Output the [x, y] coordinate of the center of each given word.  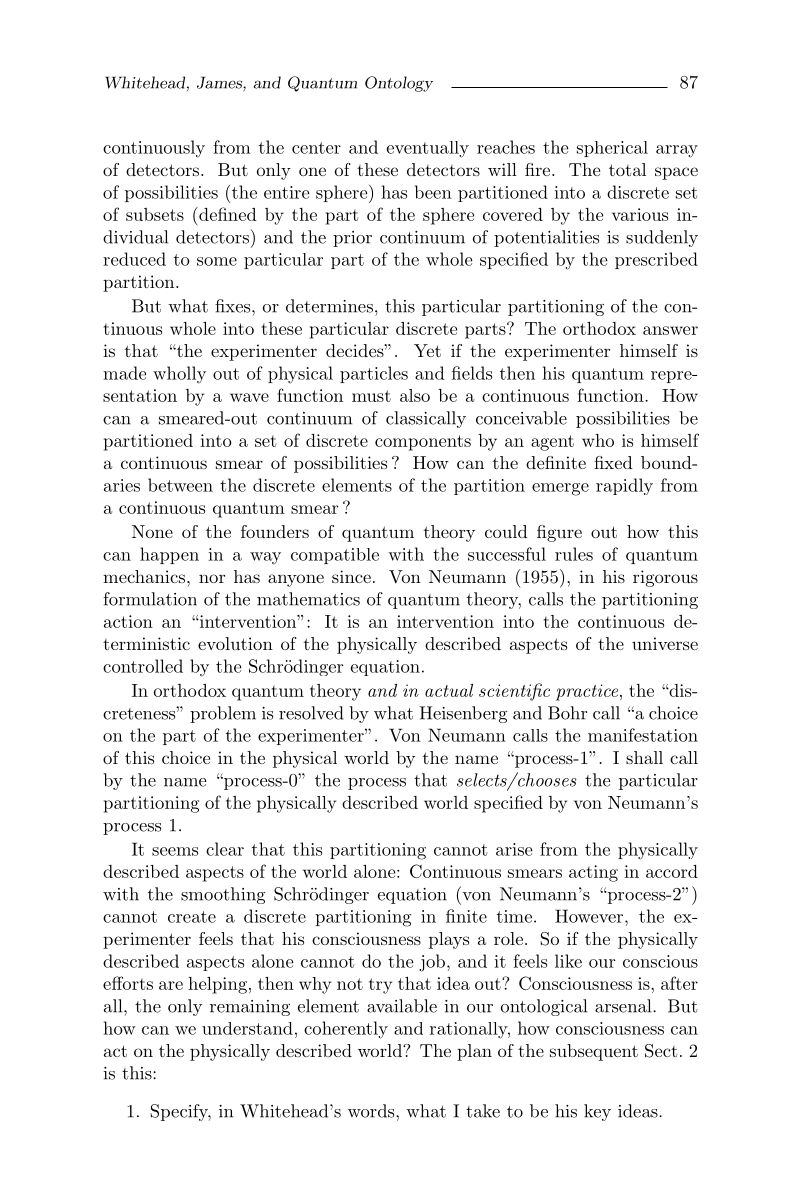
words [372, 1111]
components [423, 443]
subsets [155, 214]
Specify [180, 1112]
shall [644, 757]
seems [175, 851]
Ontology [399, 84]
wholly [179, 375]
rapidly [624, 486]
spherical [612, 149]
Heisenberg [463, 714]
